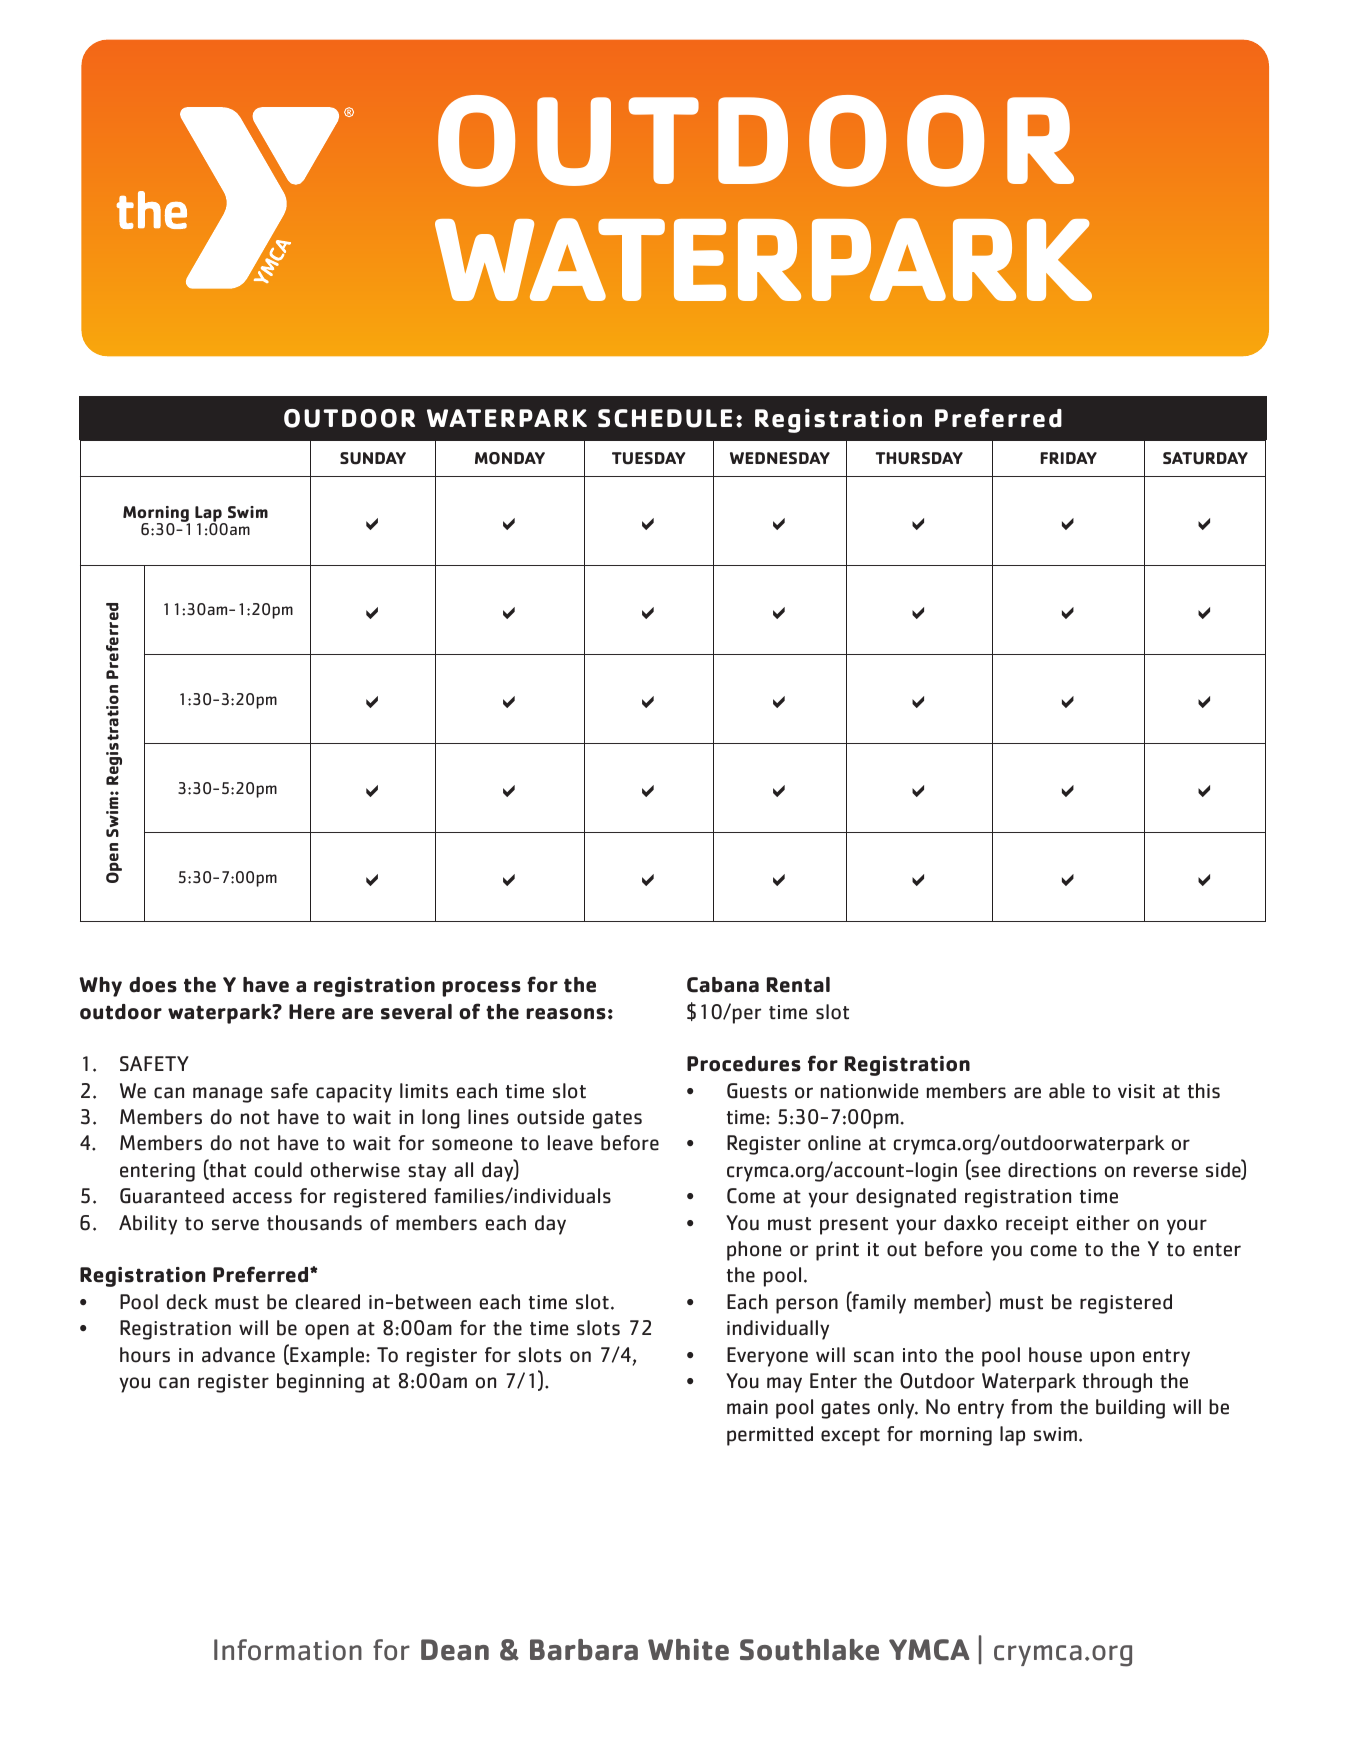 The height and width of the document is (1742, 1346). I want to click on phone, so click(754, 1251).
